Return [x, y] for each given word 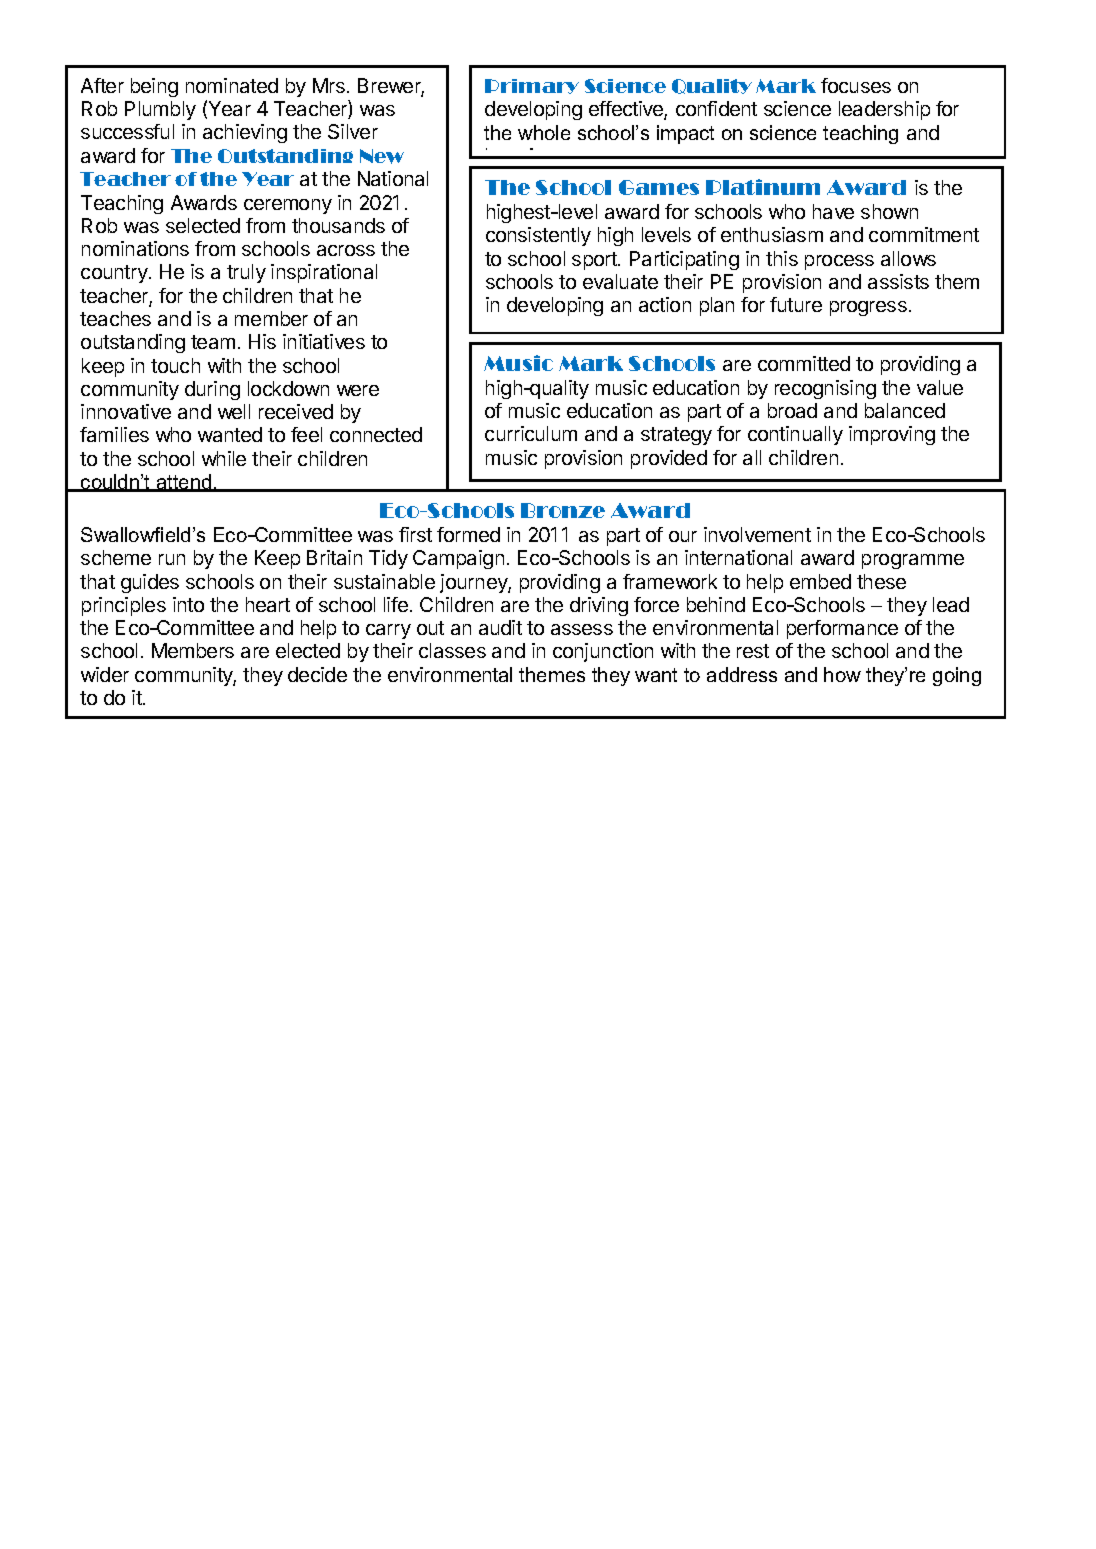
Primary [532, 86]
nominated [232, 85]
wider [105, 674]
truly [246, 273]
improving [892, 435]
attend [184, 483]
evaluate [620, 281]
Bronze [563, 510]
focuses [856, 85]
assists [898, 281]
